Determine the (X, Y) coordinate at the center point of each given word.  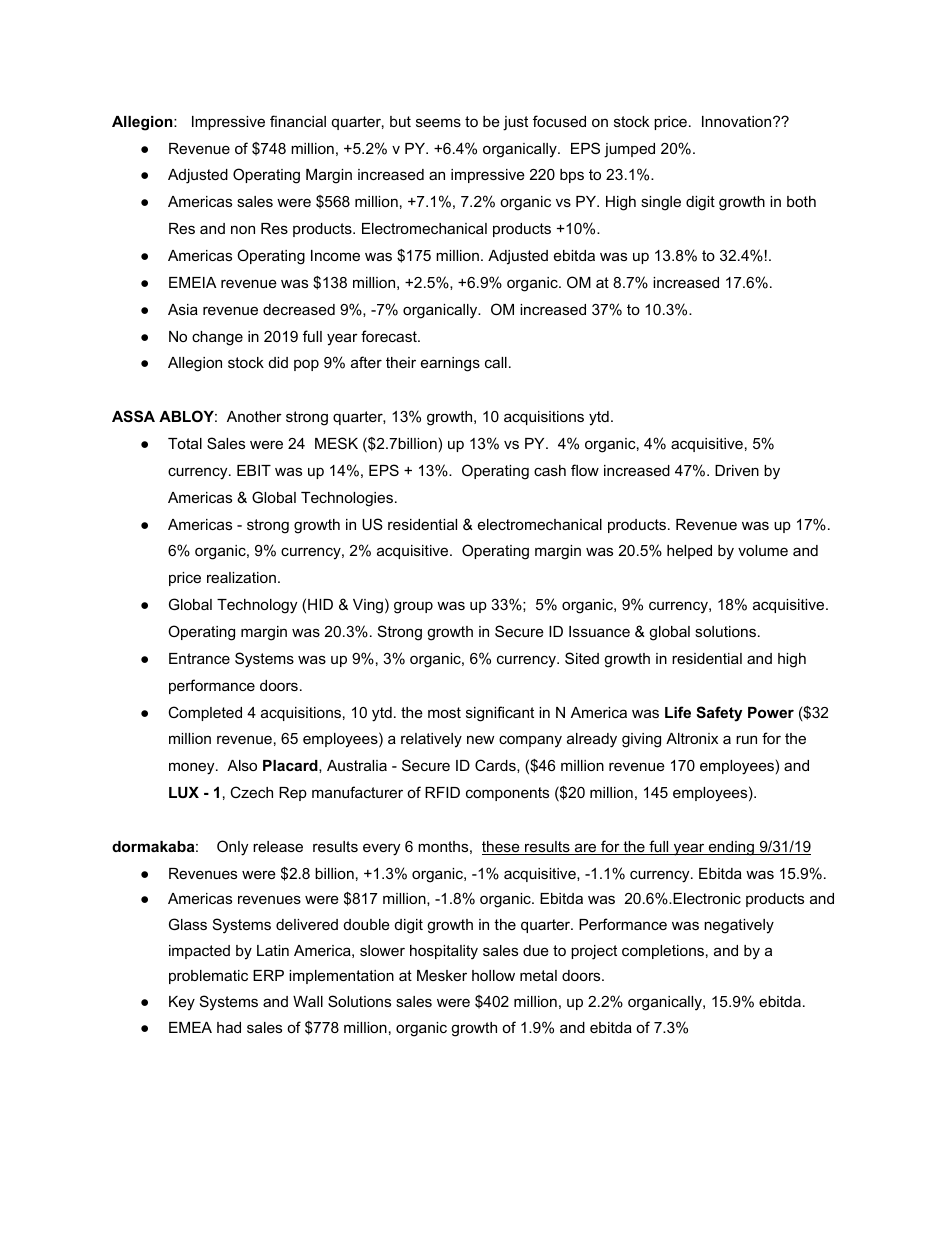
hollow (493, 975)
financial (298, 121)
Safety (719, 714)
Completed (205, 713)
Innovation (738, 121)
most (444, 712)
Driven (737, 470)
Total (185, 443)
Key (182, 1003)
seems (438, 122)
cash (550, 470)
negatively (739, 926)
